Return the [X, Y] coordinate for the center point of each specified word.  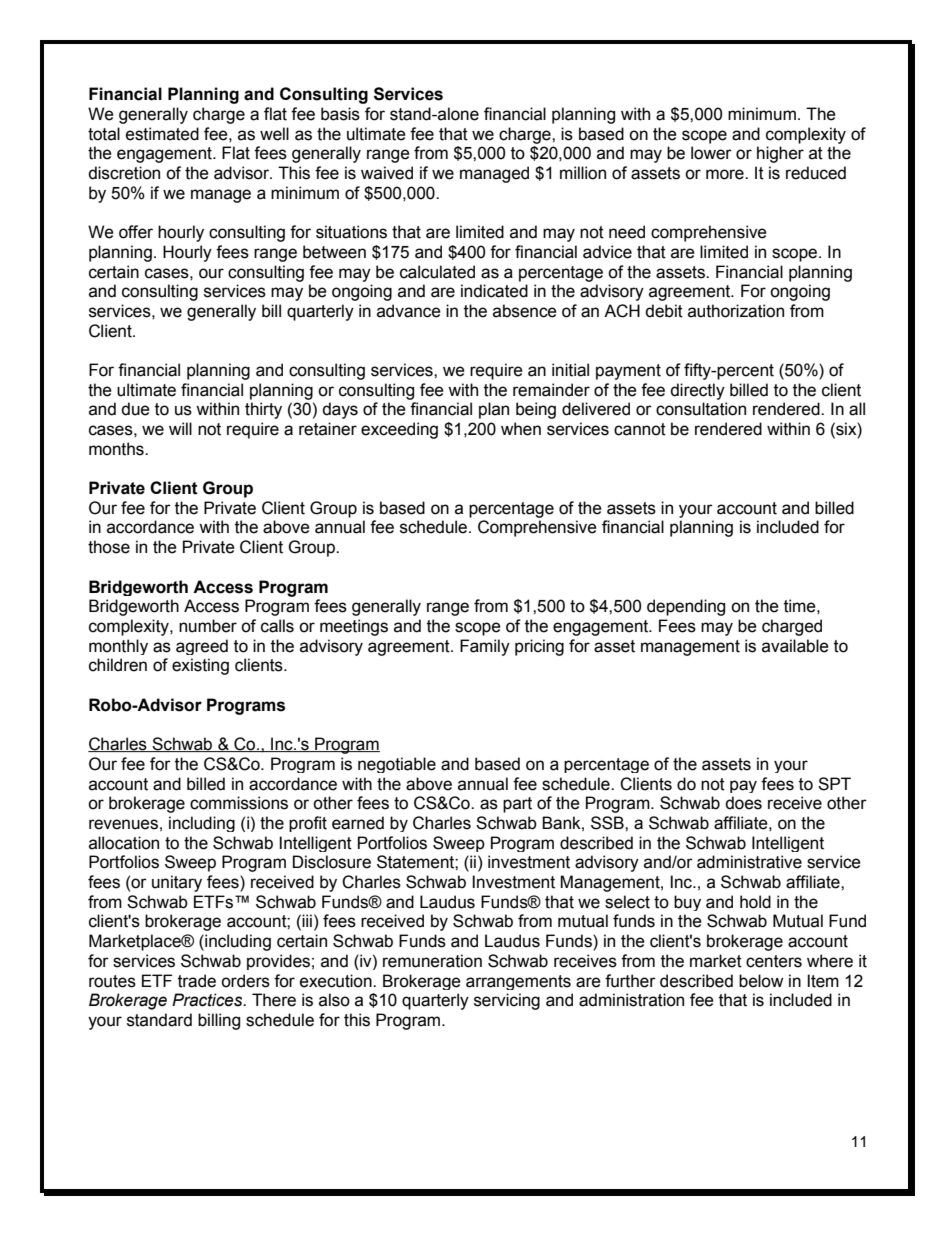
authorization [736, 311]
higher [780, 154]
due [135, 409]
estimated [162, 134]
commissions [239, 803]
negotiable [397, 765]
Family [485, 647]
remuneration [432, 961]
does [743, 803]
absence [525, 311]
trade [197, 981]
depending [686, 607]
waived [387, 173]
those [109, 547]
